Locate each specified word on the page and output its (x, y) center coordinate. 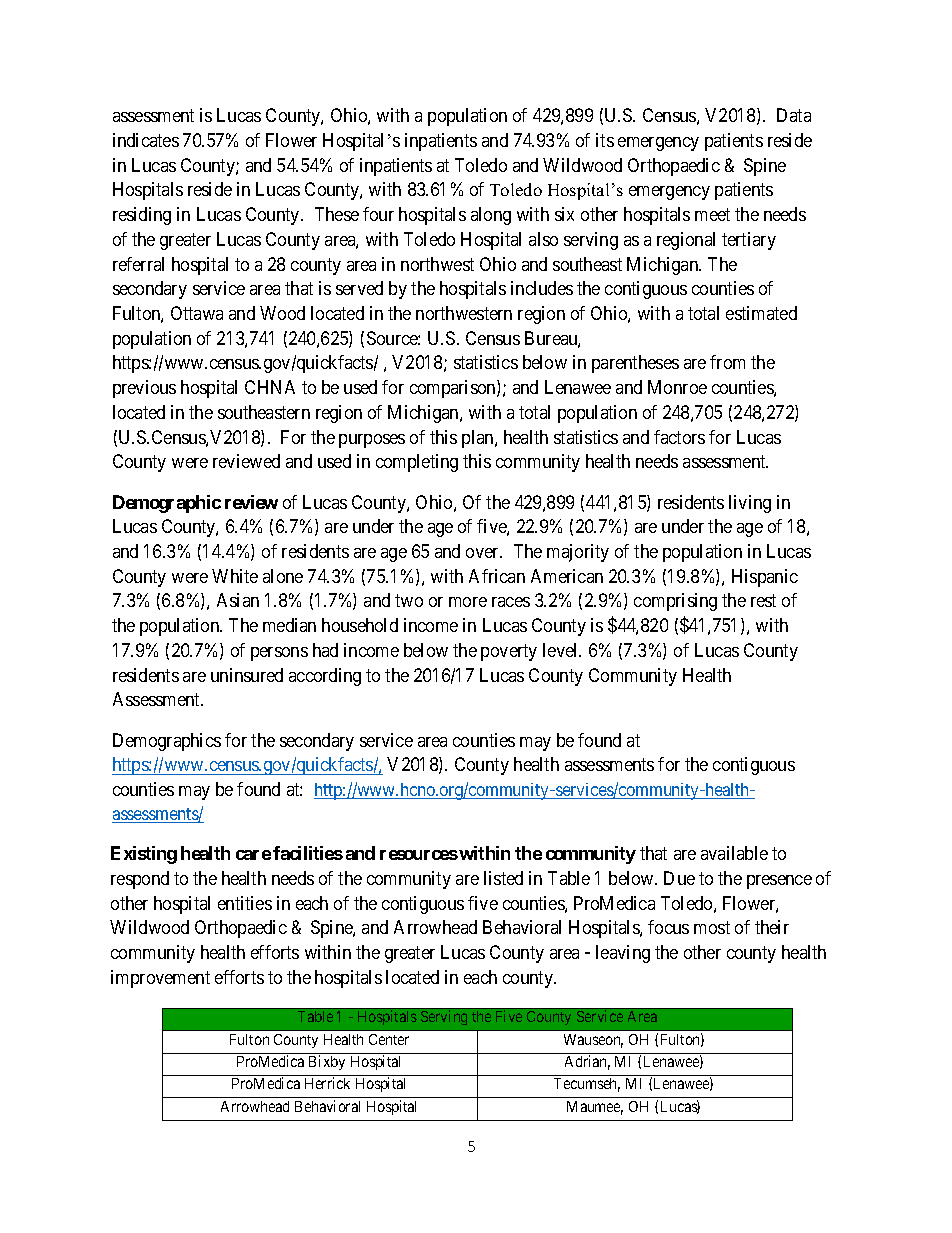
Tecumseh (587, 1085)
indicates (146, 140)
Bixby (327, 1062)
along (491, 216)
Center (389, 1039)
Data (794, 115)
